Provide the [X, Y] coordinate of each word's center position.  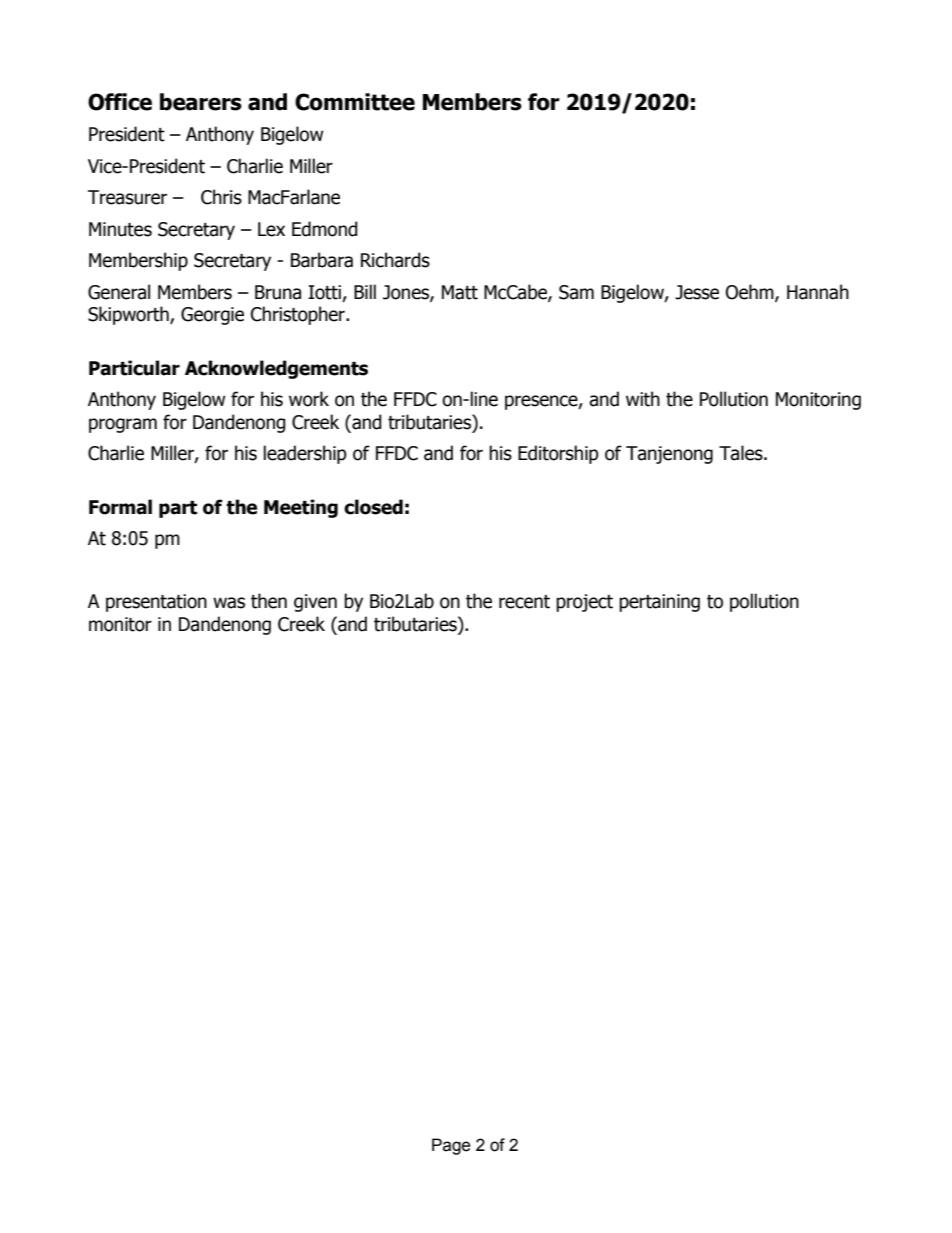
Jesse [697, 292]
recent [524, 602]
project [584, 603]
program [123, 425]
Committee [355, 102]
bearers [201, 102]
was [229, 603]
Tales [742, 453]
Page [451, 1146]
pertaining [659, 603]
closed [373, 507]
